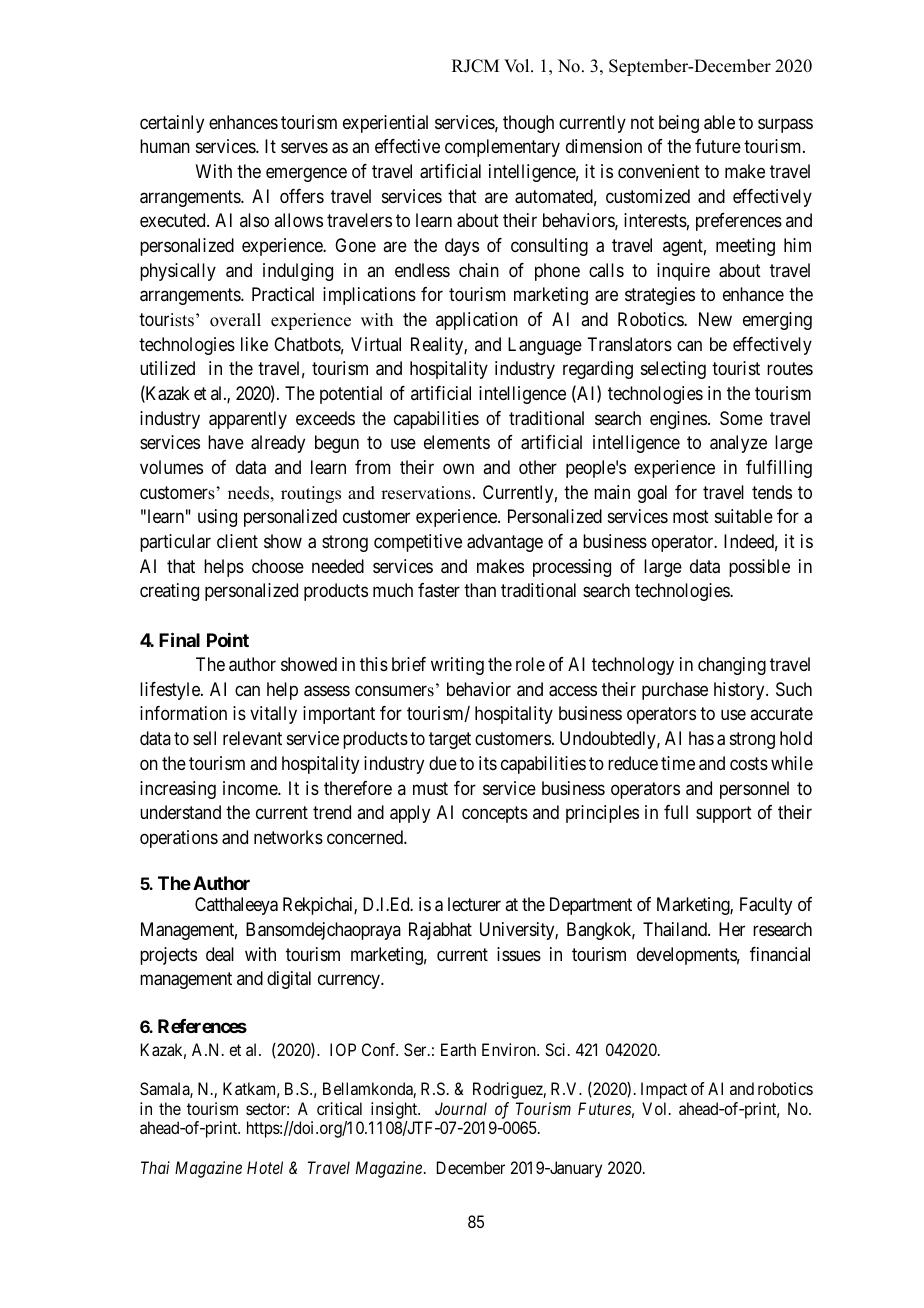 Image resolution: width=924 pixels, height=1308 pixels. Describe the element at coordinates (502, 148) in the document. I see `complementary` at that location.
